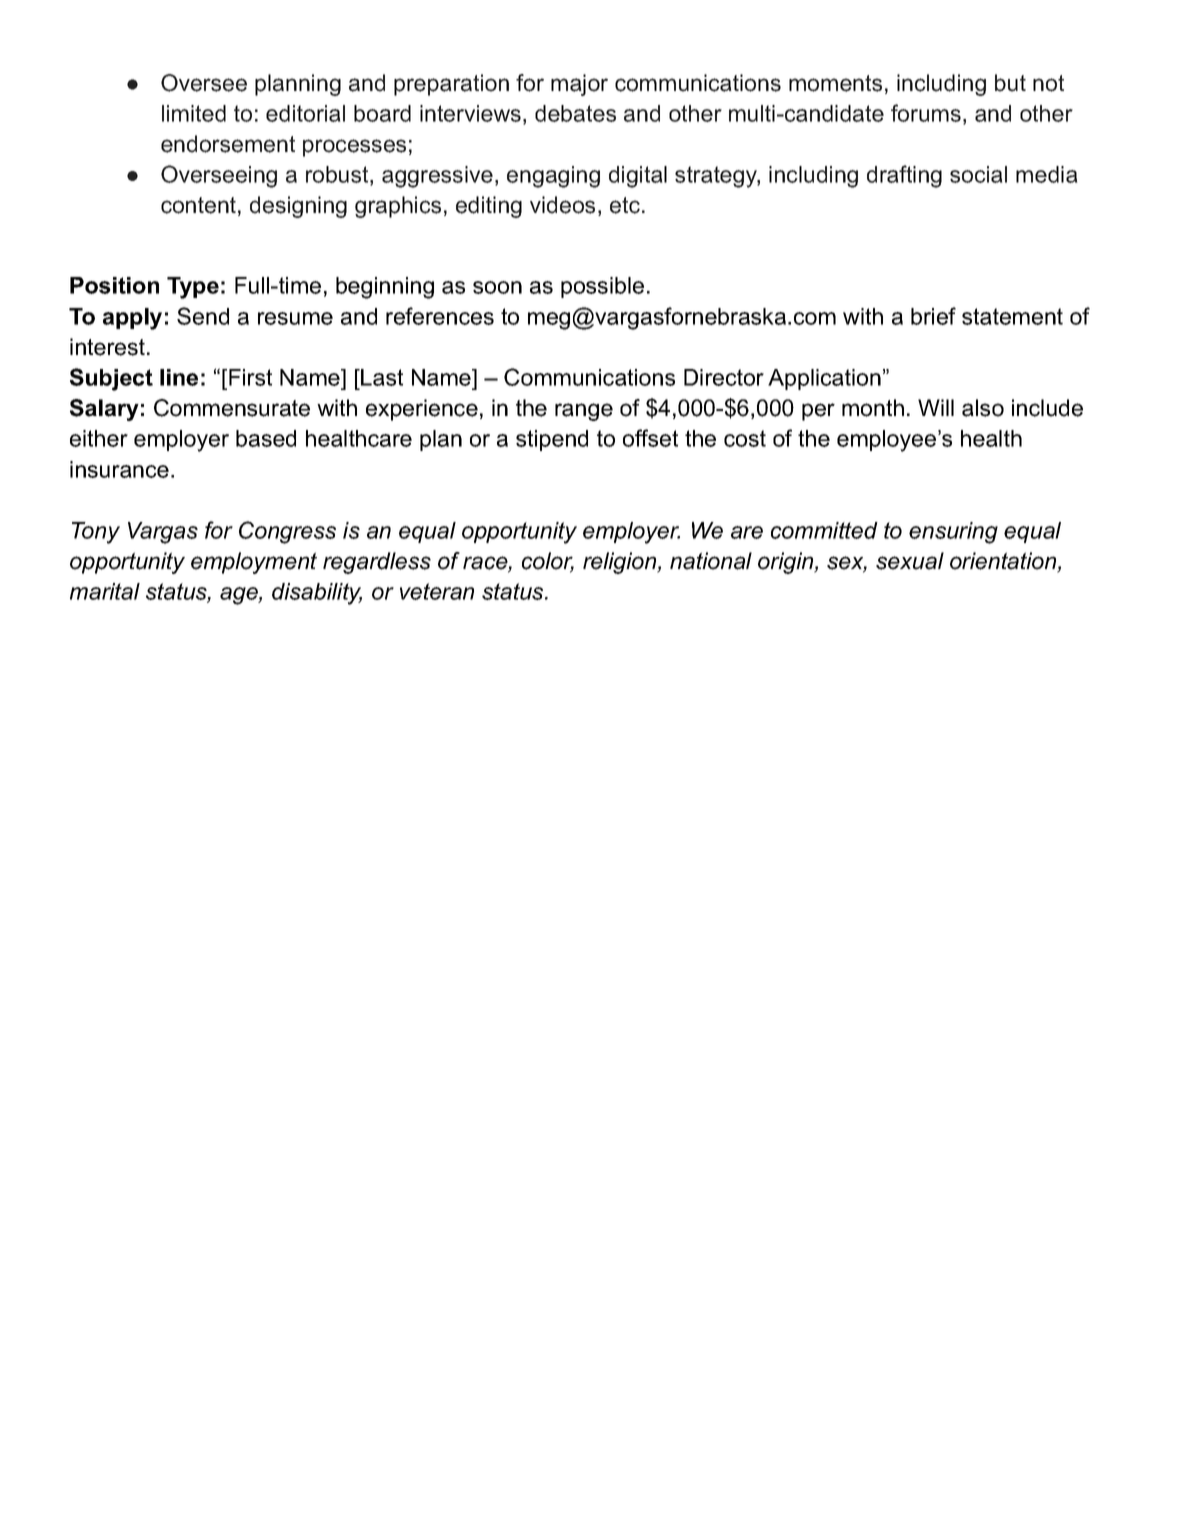  Describe the element at coordinates (910, 561) in the screenshot. I see `sexual` at that location.
